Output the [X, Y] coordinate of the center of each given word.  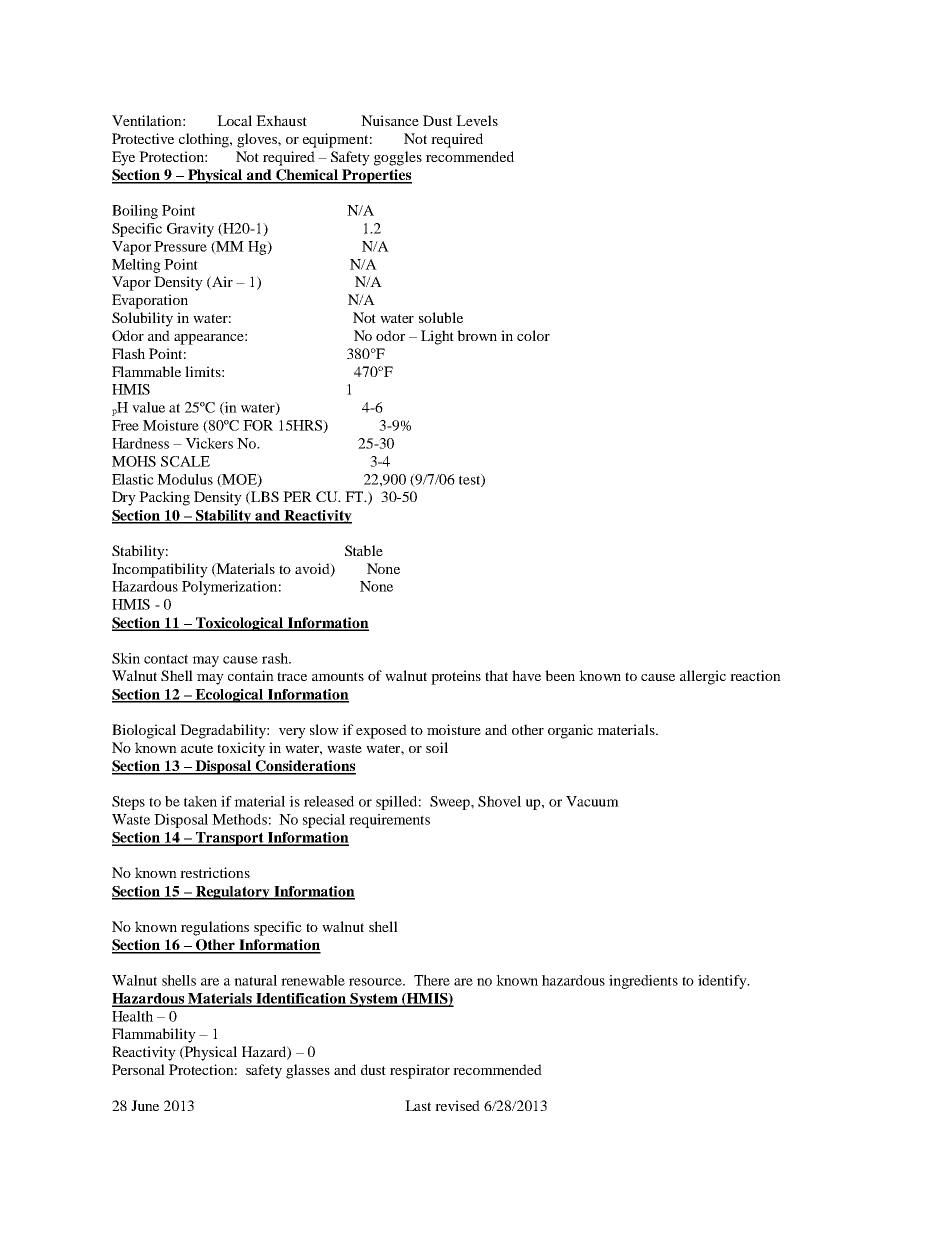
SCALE [185, 461]
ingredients [643, 982]
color [533, 335]
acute [197, 748]
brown [477, 335]
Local [234, 120]
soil [437, 747]
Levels [477, 120]
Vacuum [592, 801]
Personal [138, 1069]
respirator [420, 1071]
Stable [364, 550]
